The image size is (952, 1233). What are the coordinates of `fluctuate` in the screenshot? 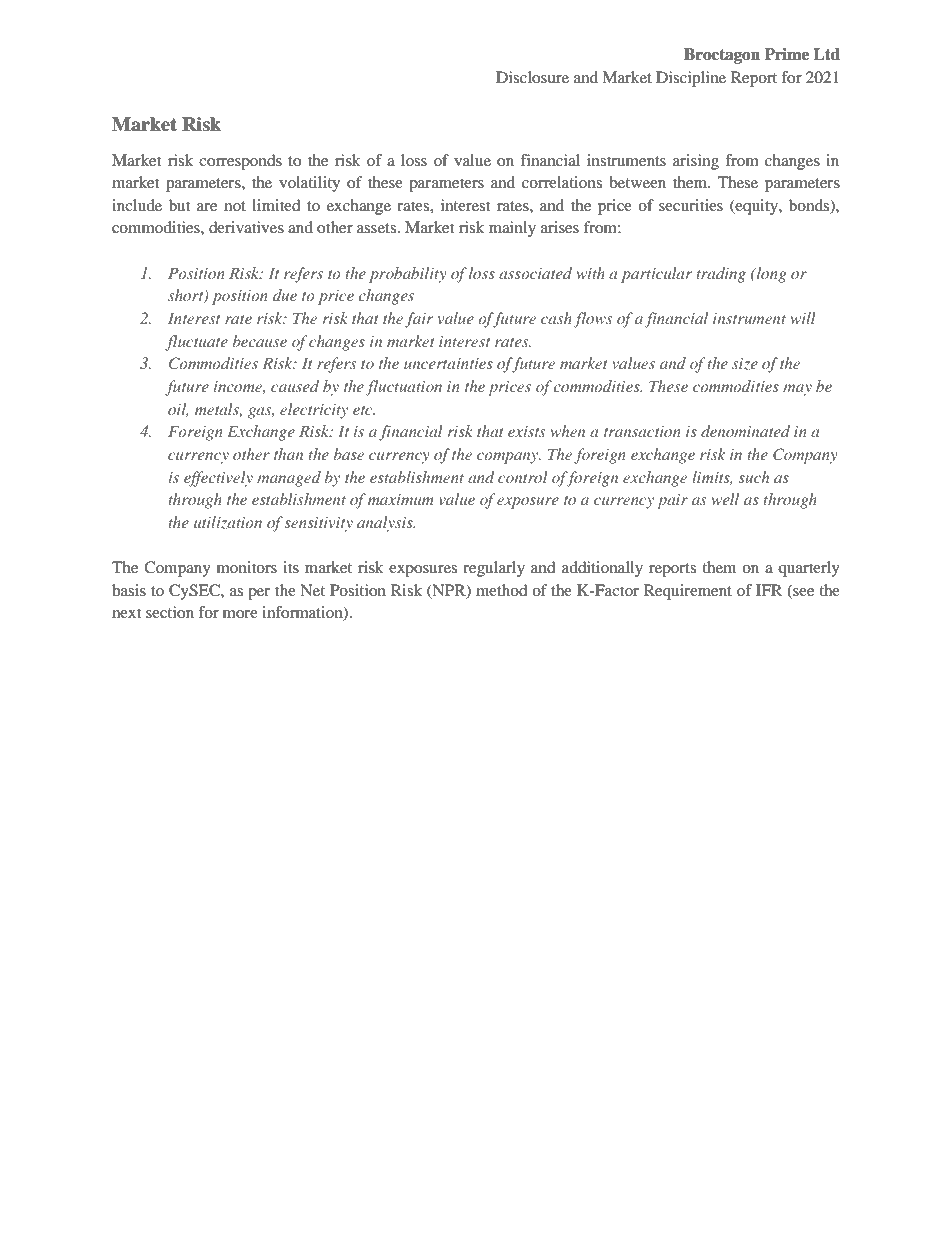 It's located at (196, 343).
